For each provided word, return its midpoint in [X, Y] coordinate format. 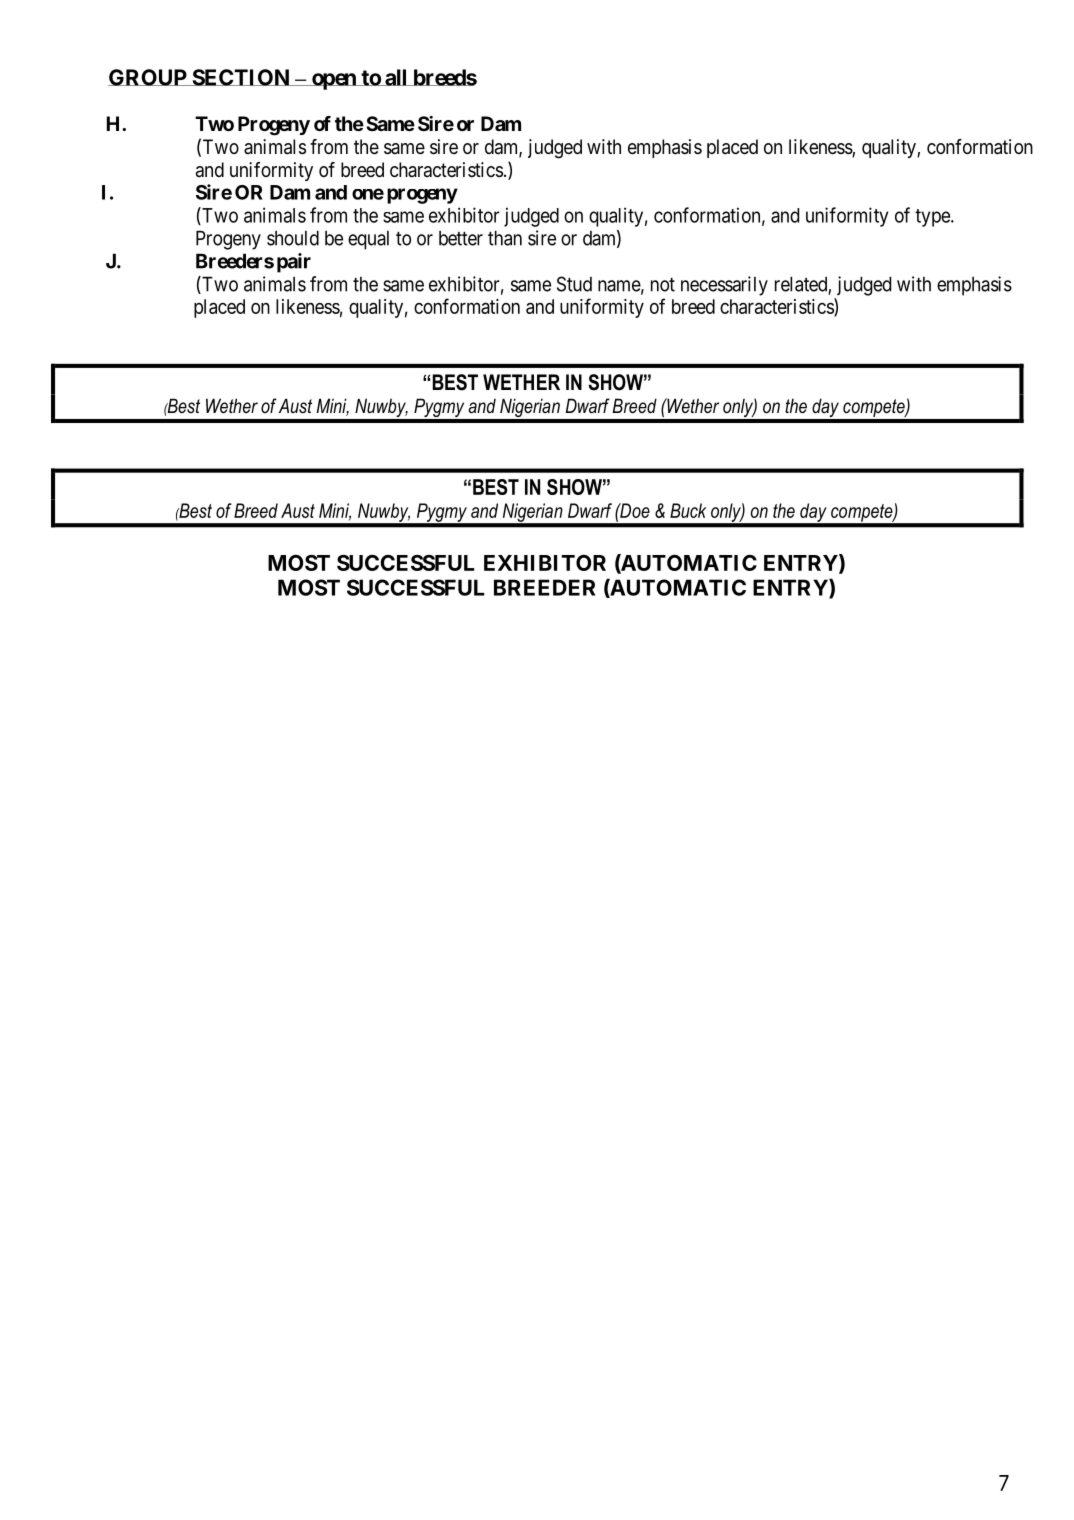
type [933, 218]
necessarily [724, 286]
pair [294, 263]
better [461, 238]
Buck [688, 510]
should [293, 238]
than [505, 238]
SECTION [240, 77]
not [663, 285]
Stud [574, 284]
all [396, 77]
